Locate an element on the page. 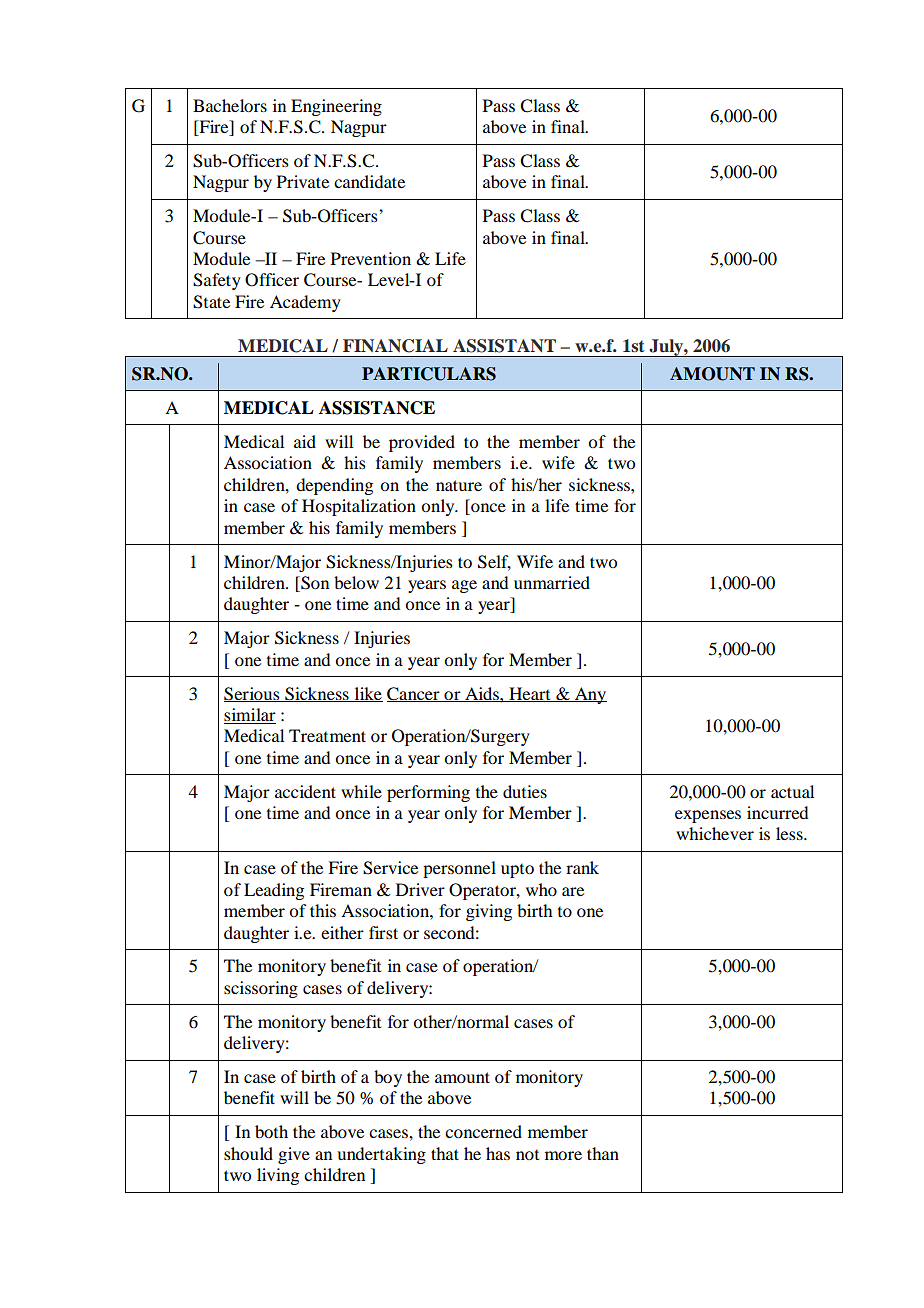  ASSISTANT is located at coordinates (504, 346).
